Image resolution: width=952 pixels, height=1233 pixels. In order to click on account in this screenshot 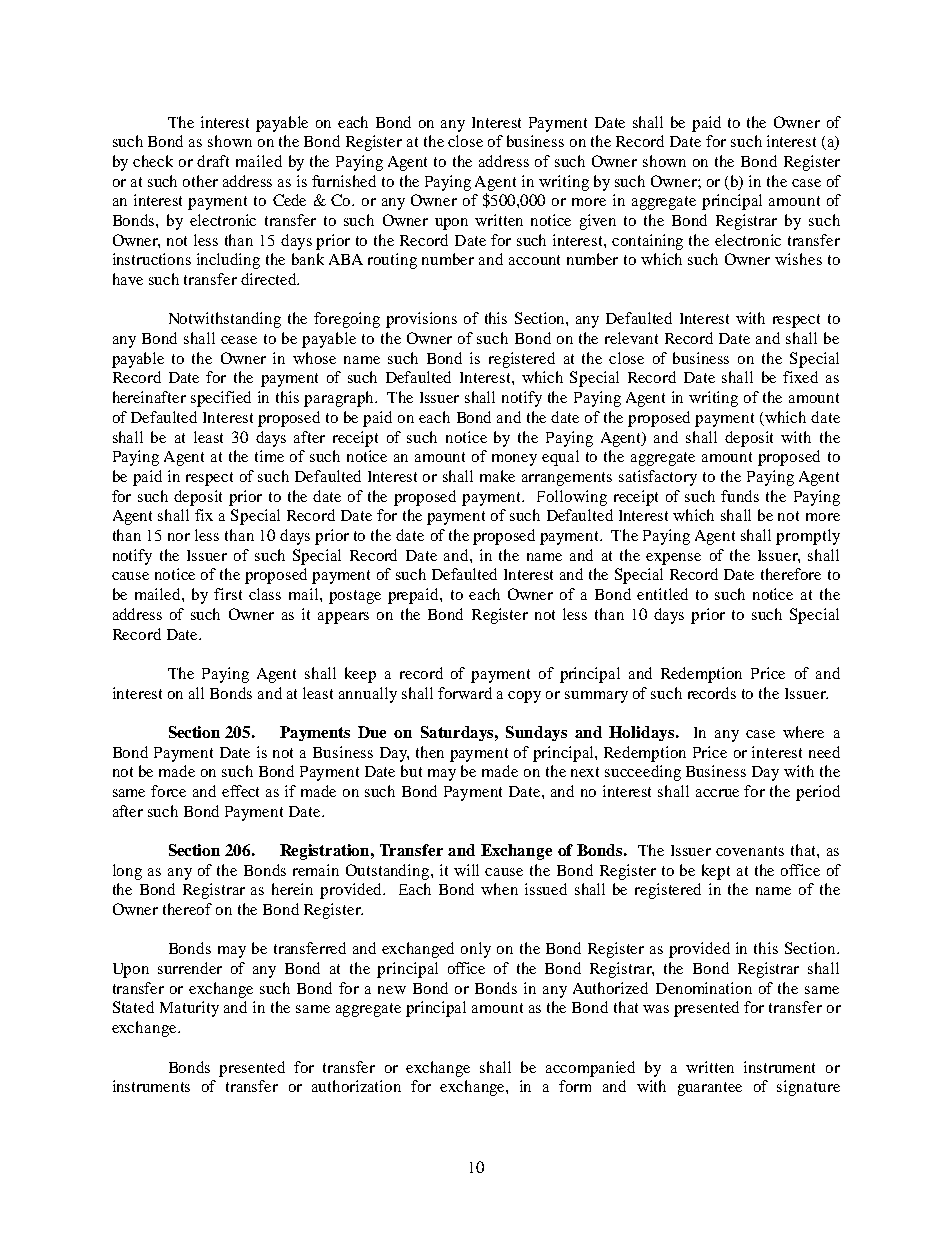, I will do `click(534, 260)`.
